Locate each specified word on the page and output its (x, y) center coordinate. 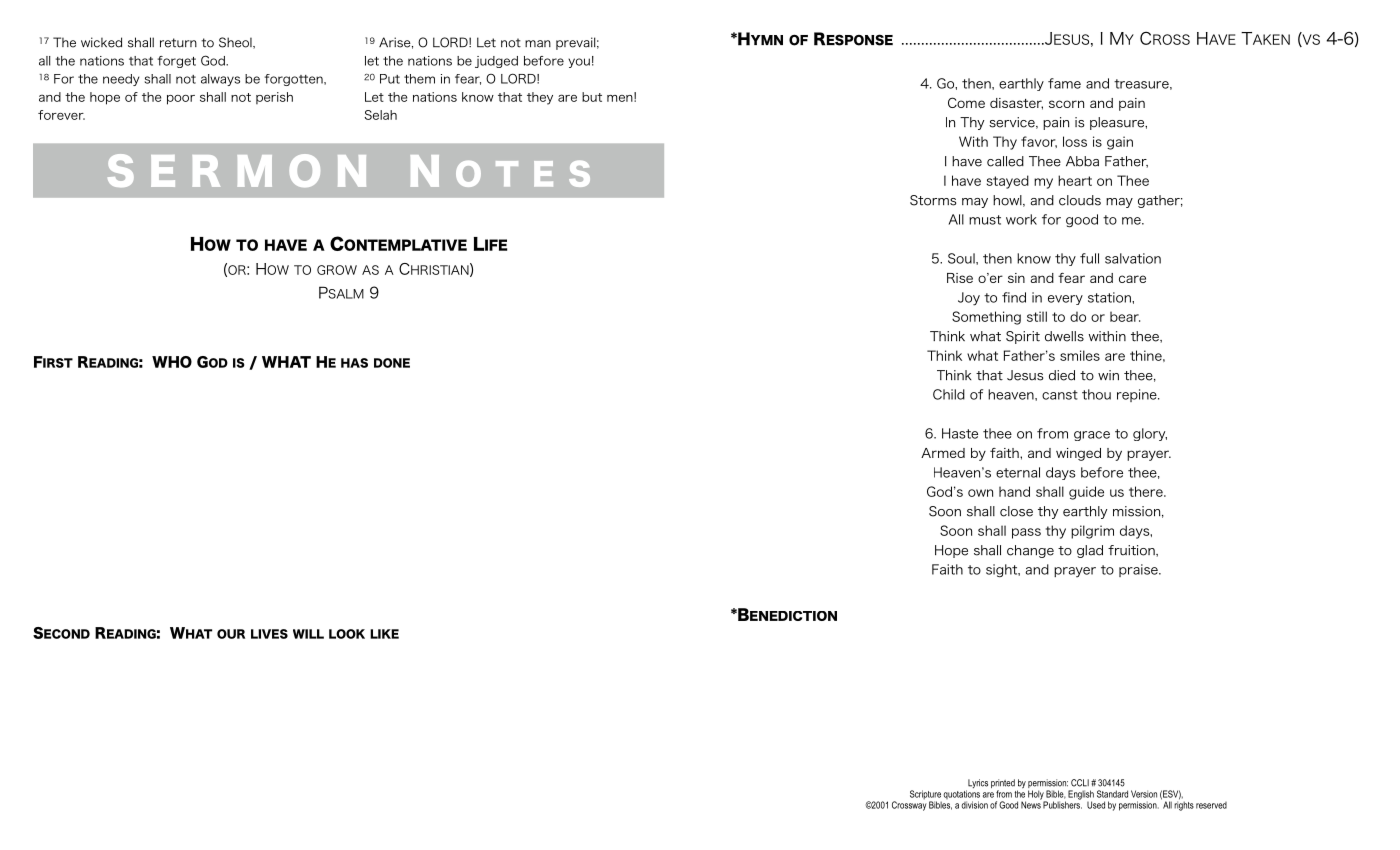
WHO (172, 362)
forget (176, 62)
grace (1092, 436)
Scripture (926, 796)
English (1081, 796)
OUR (231, 634)
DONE (392, 363)
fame (1064, 83)
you (579, 63)
